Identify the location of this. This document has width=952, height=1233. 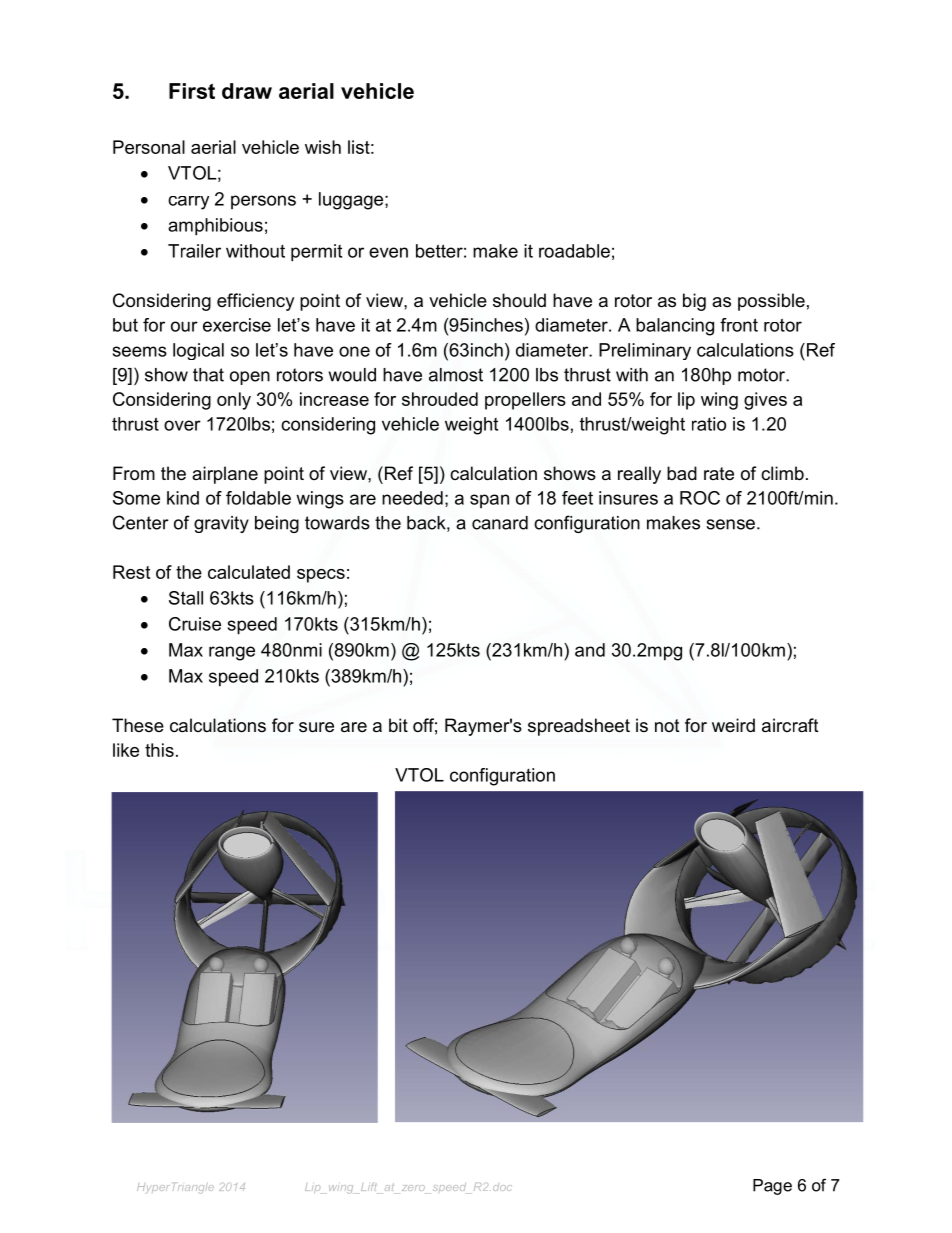
(159, 750).
